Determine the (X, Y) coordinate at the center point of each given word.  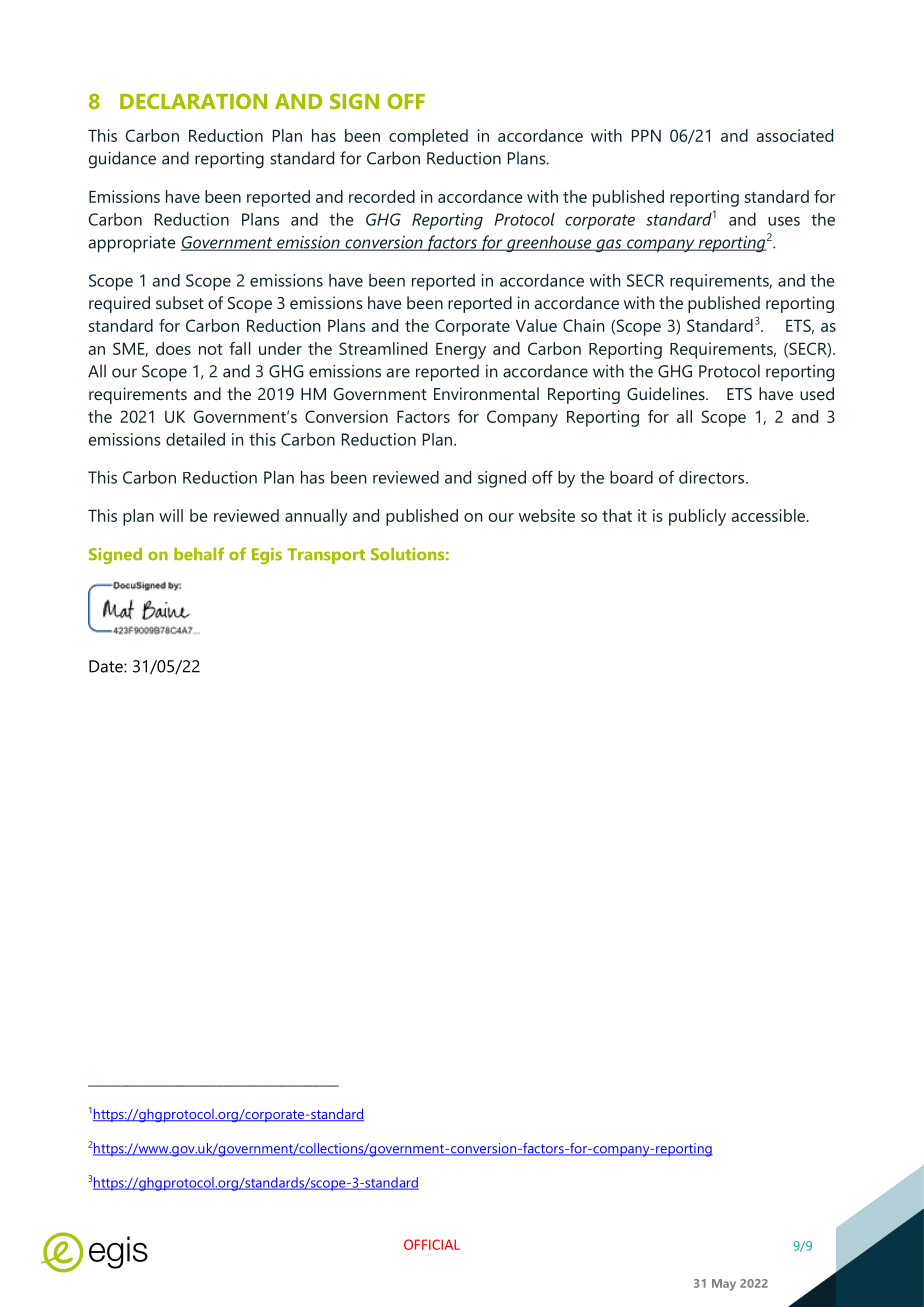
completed (428, 137)
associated (795, 135)
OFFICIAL (432, 1244)
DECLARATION (193, 101)
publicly (697, 517)
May (724, 1285)
